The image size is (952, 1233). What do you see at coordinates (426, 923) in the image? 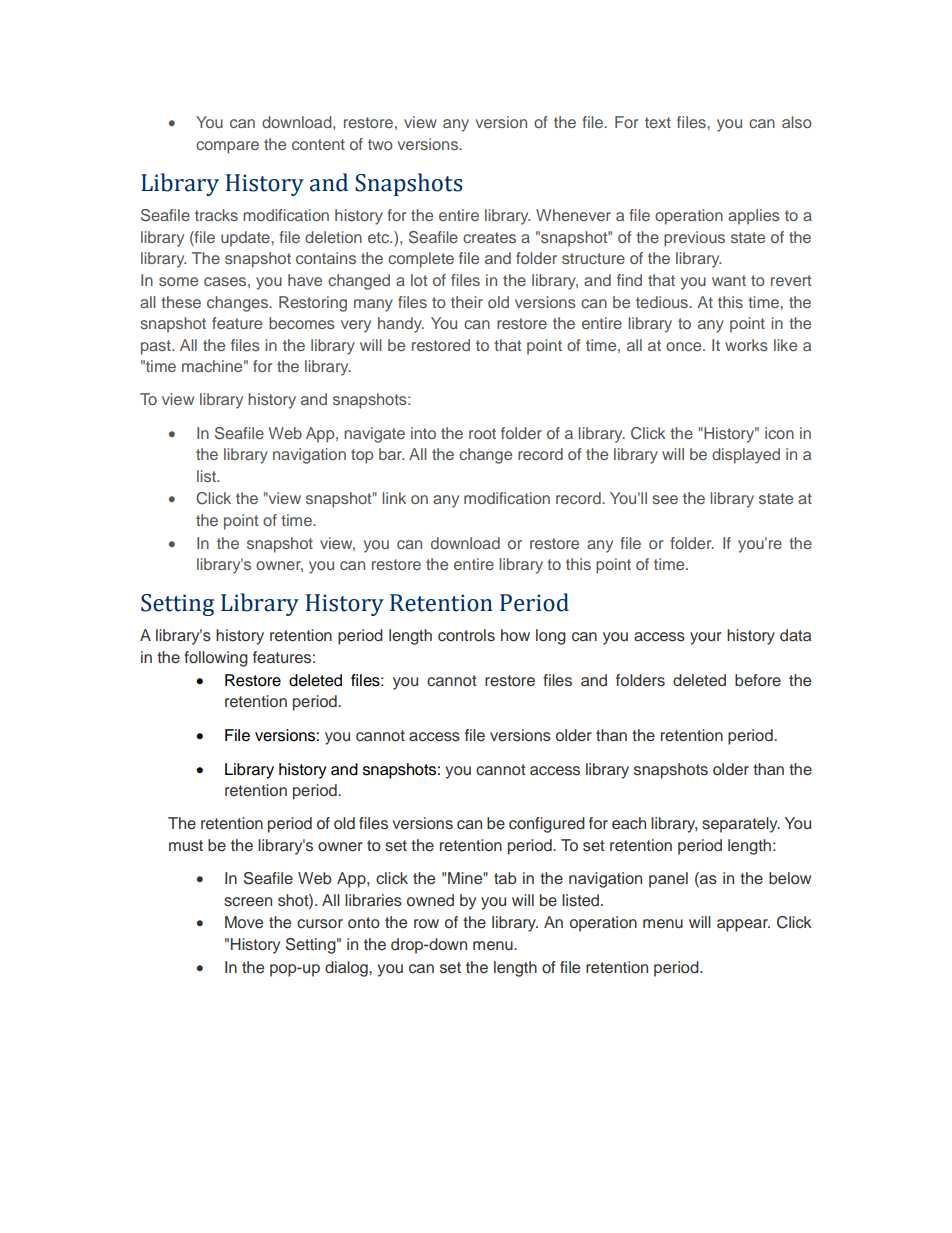
I see `row` at bounding box center [426, 923].
